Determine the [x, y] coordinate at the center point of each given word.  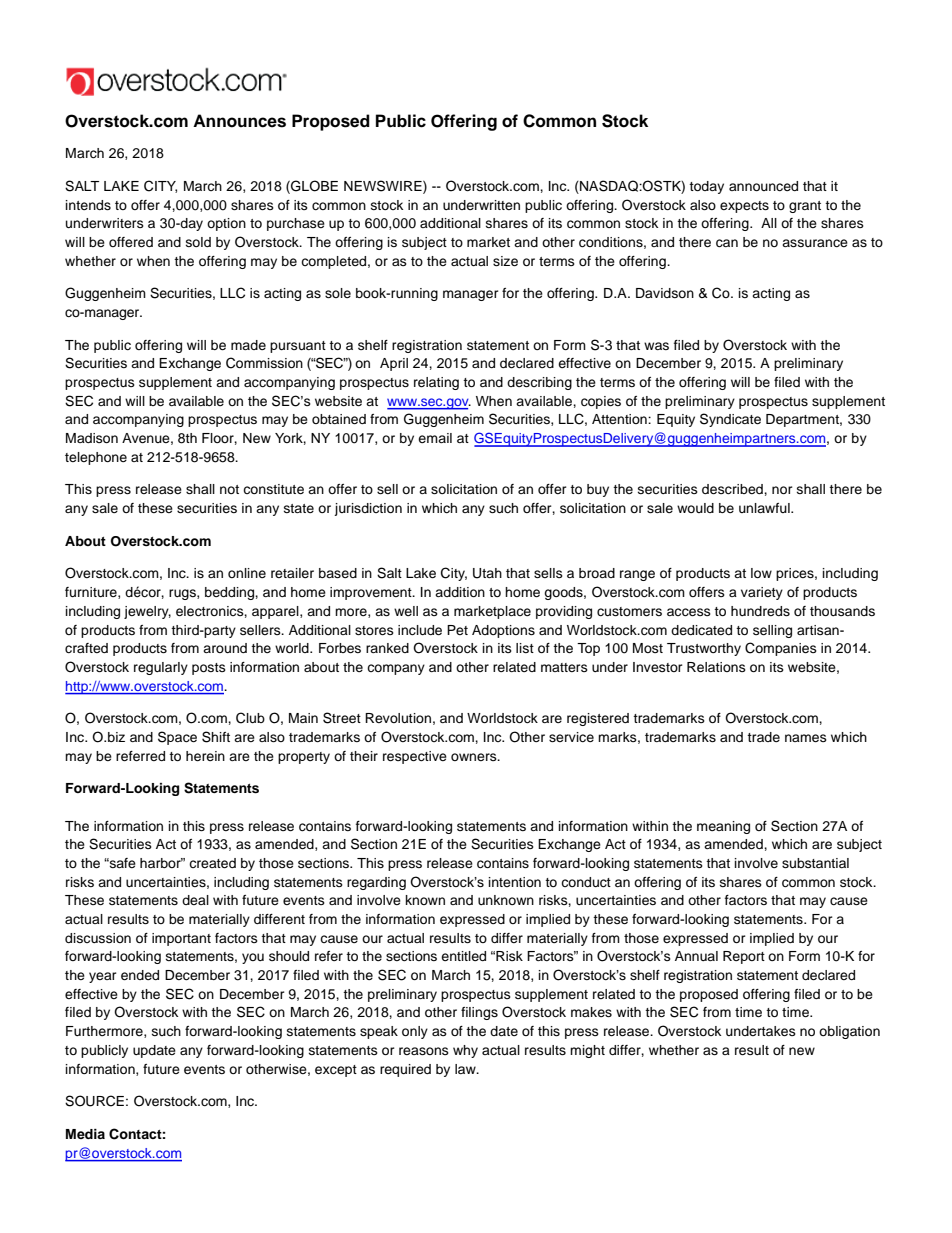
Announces [239, 121]
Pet [457, 630]
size [505, 261]
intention [515, 882]
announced [763, 186]
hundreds [760, 611]
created [212, 863]
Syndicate [730, 420]
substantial [815, 863]
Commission [264, 363]
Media [85, 1134]
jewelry [147, 612]
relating [436, 383]
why [465, 1051]
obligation [849, 1032]
